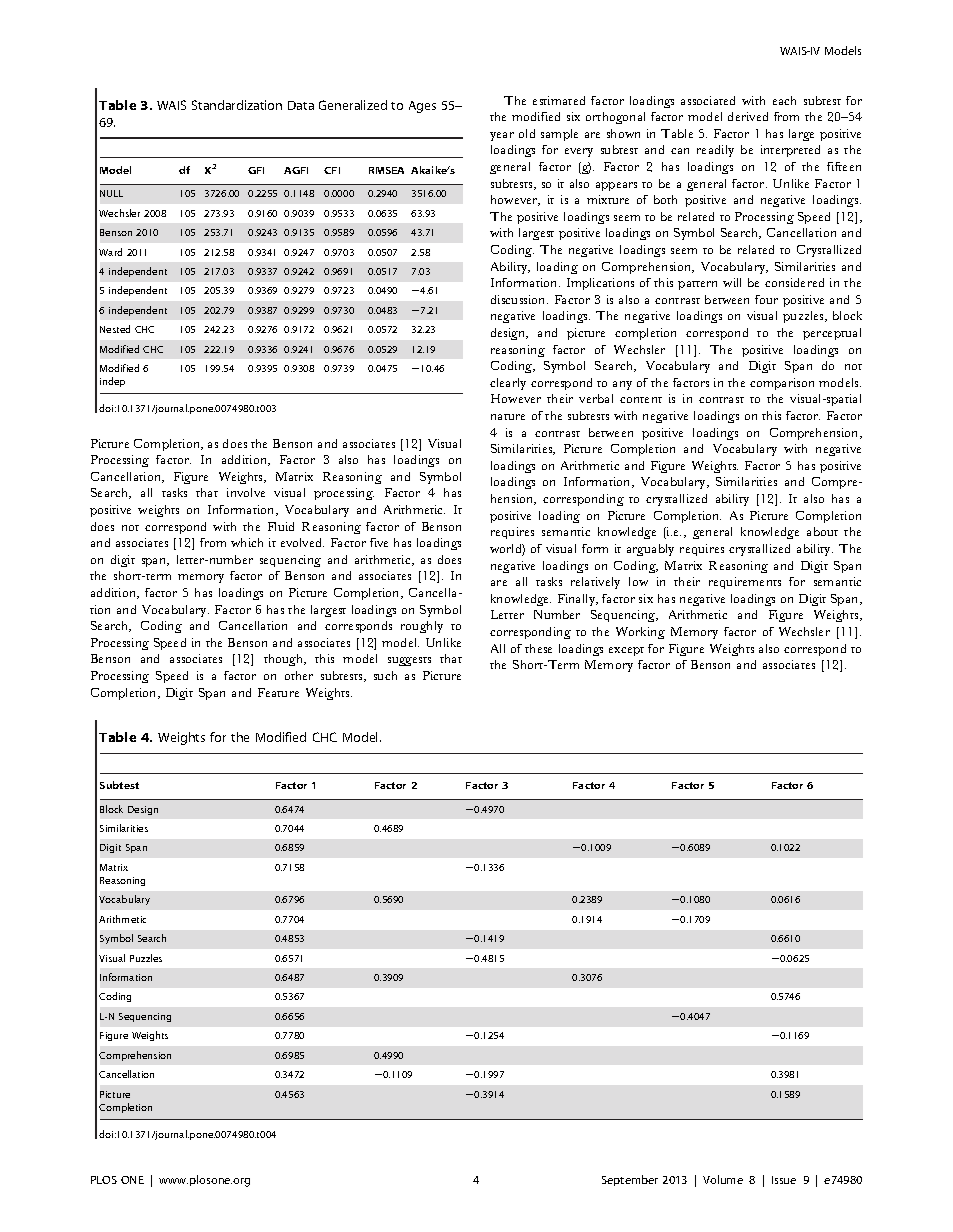  I want to click on nature, so click(508, 417).
